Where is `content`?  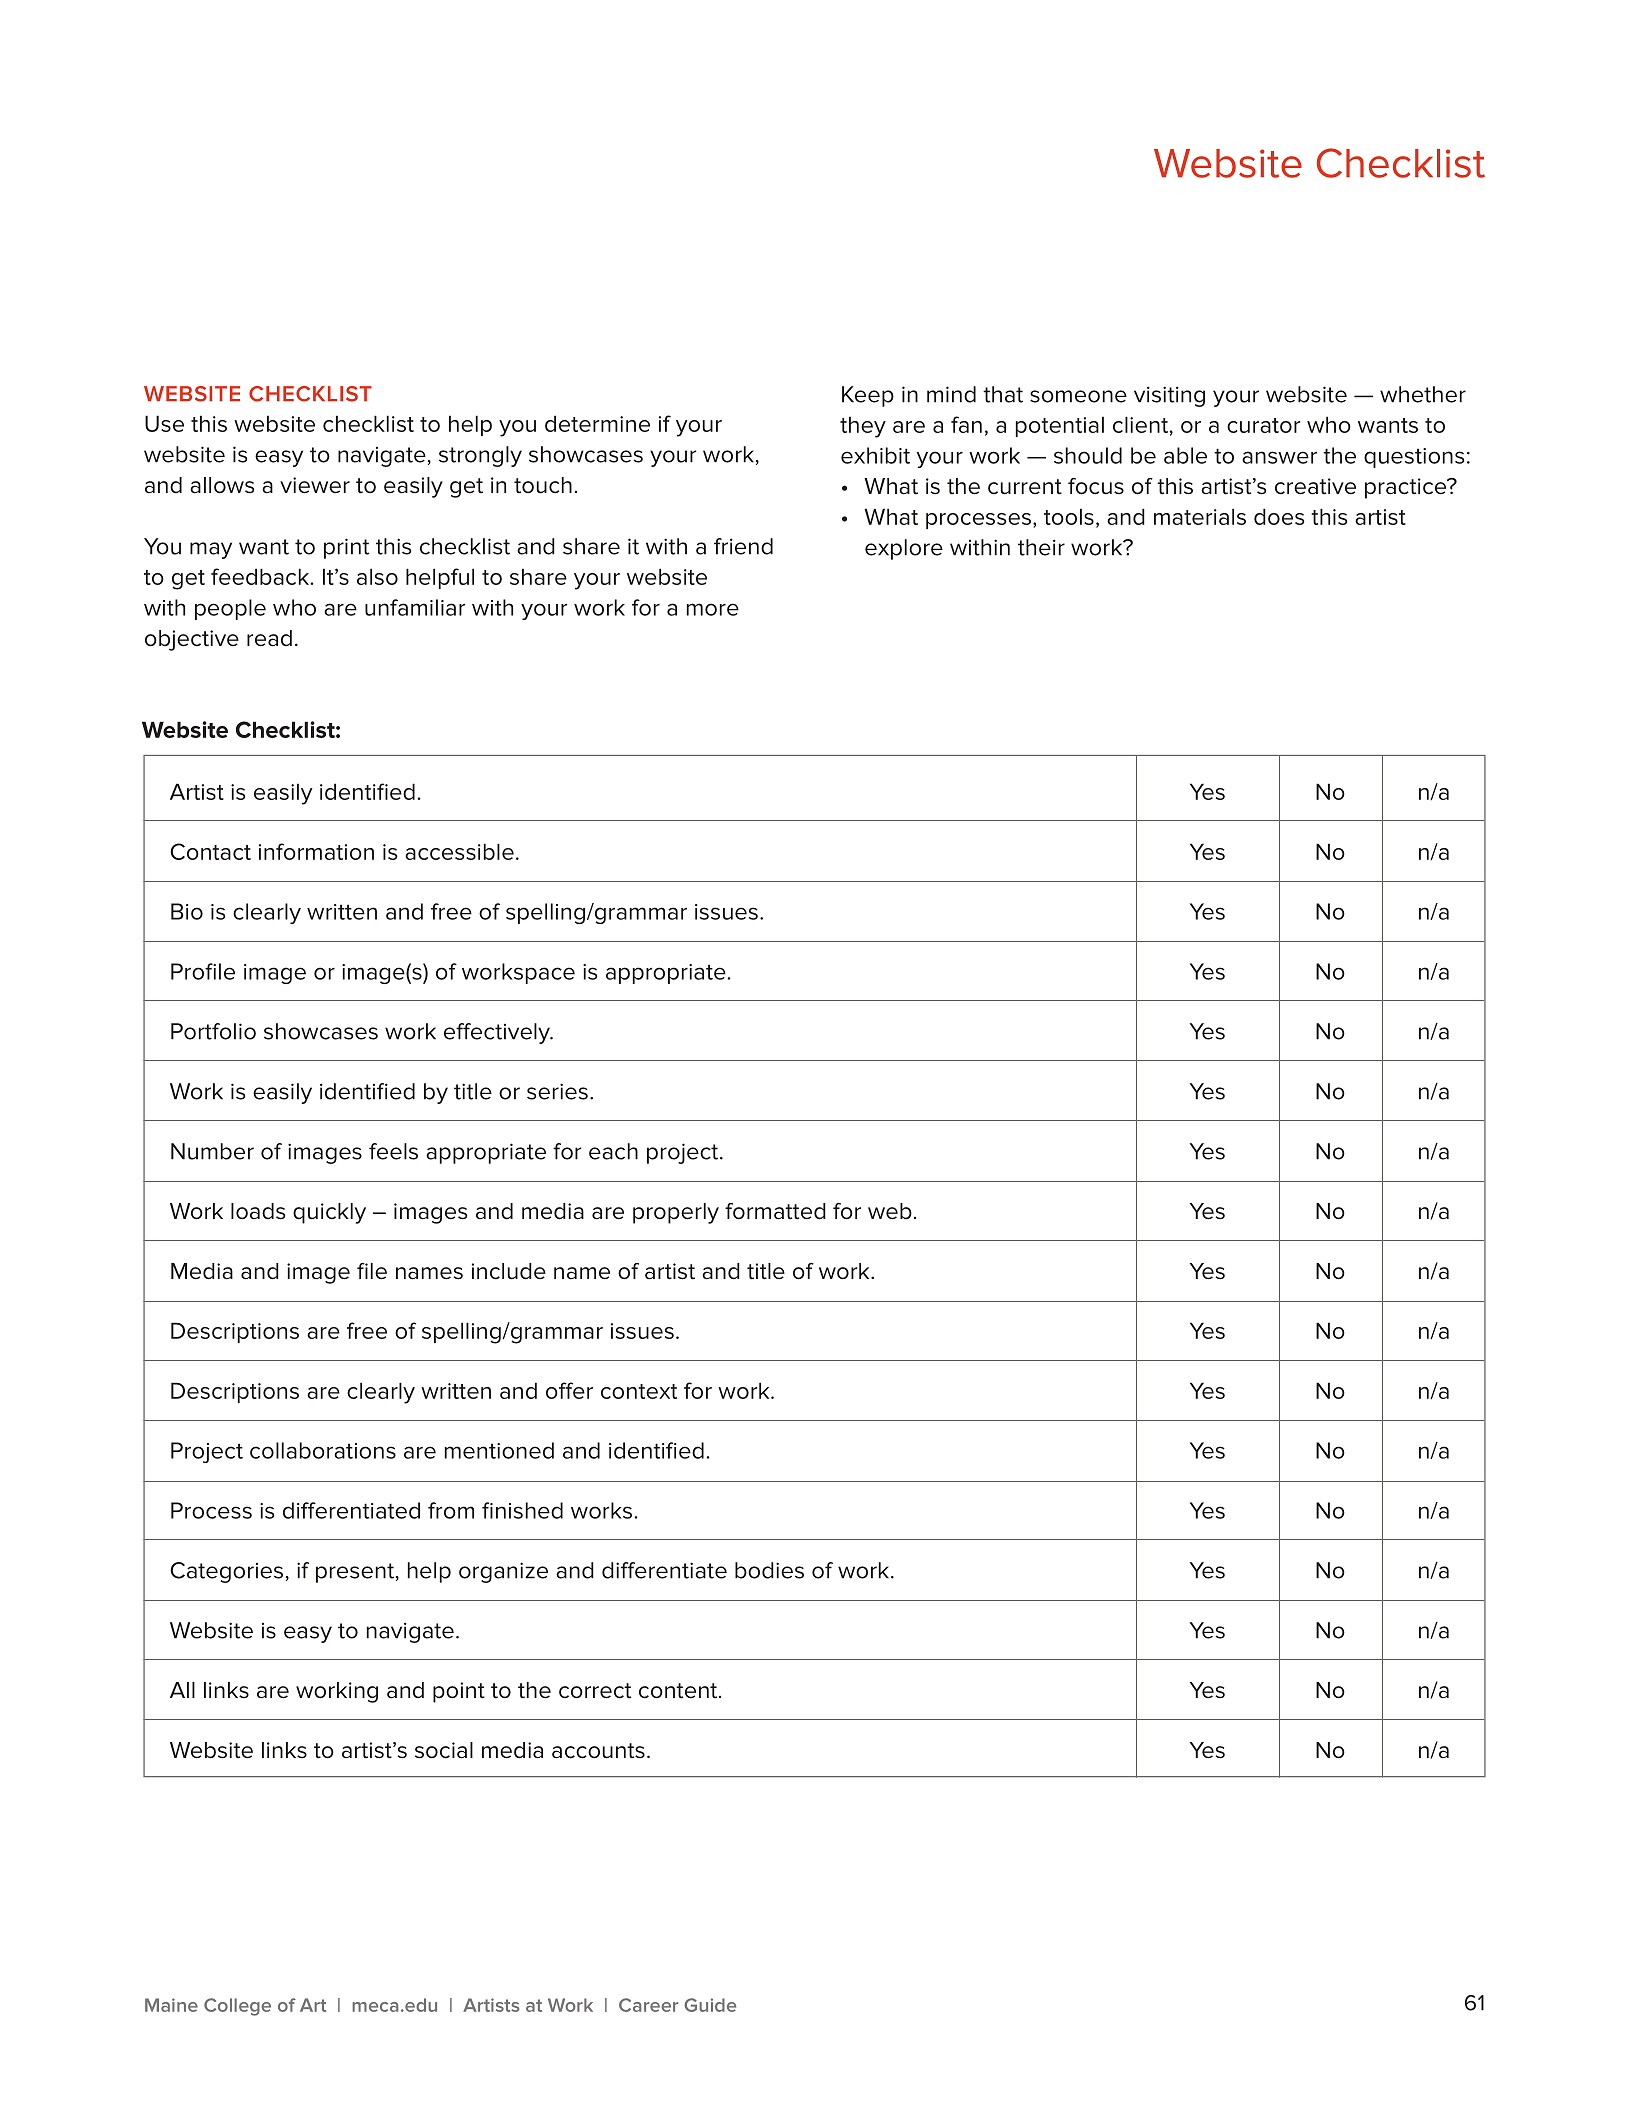
content is located at coordinates (679, 1691).
